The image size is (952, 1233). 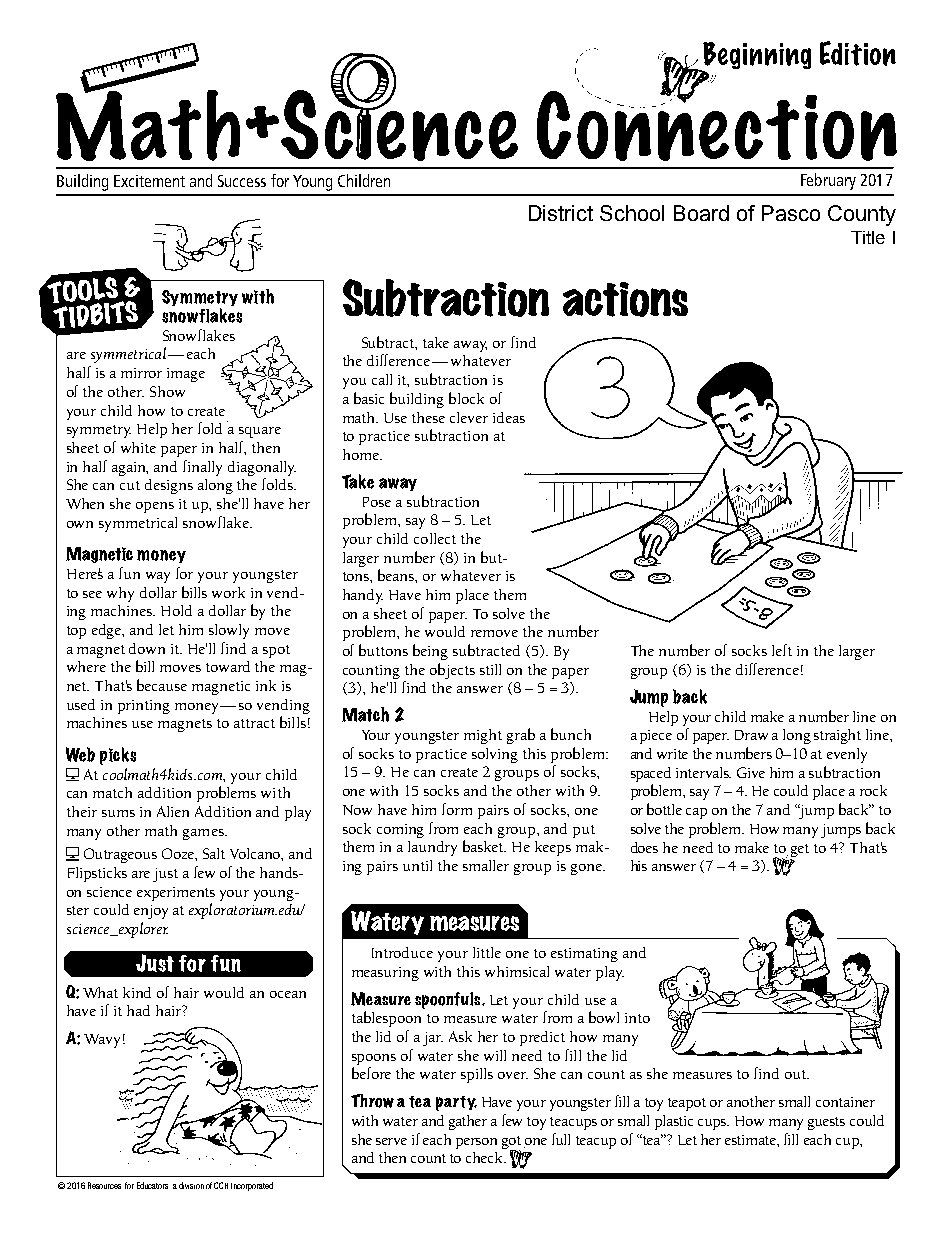 I want to click on check, so click(x=486, y=1157).
